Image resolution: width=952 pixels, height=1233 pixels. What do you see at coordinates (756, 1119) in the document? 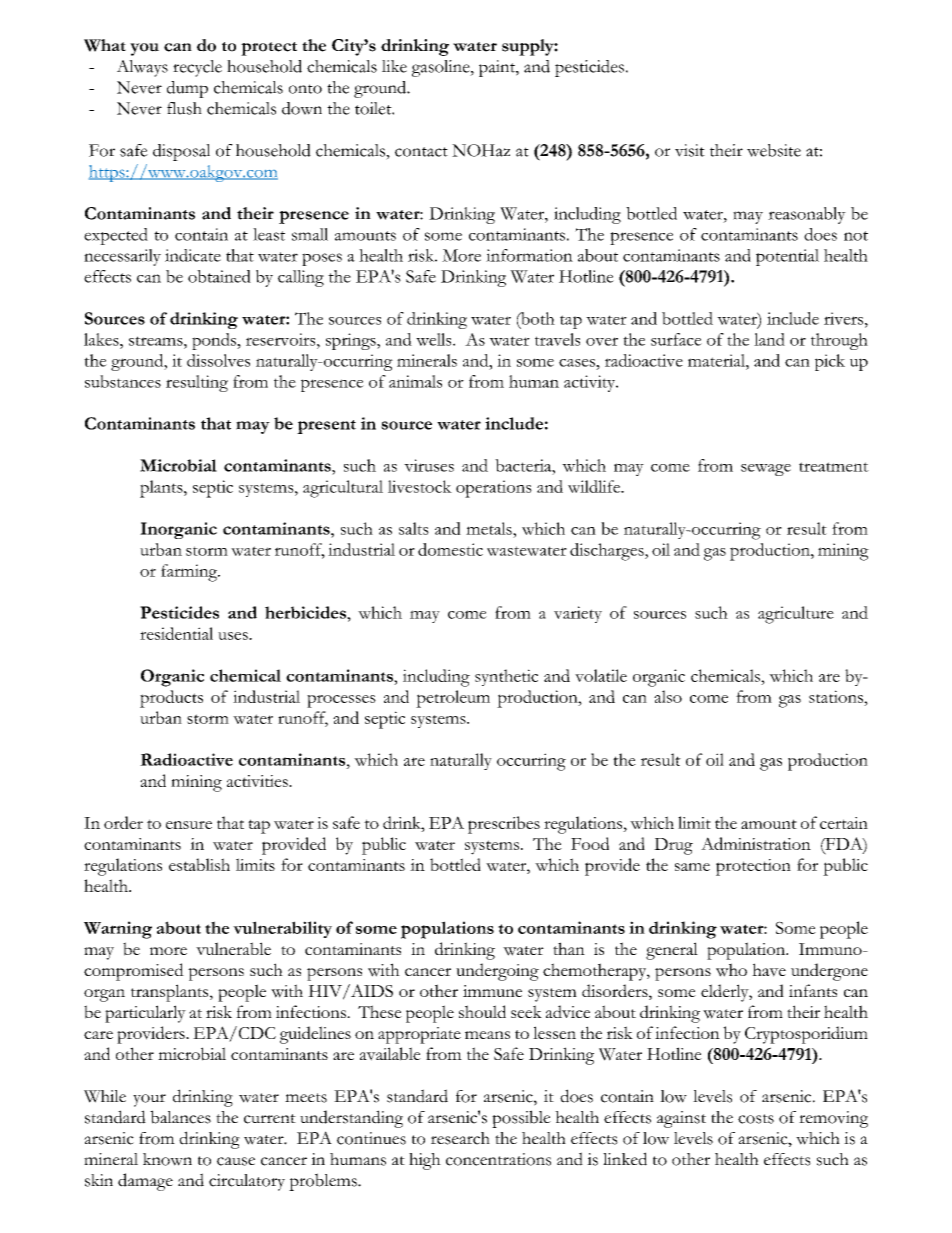
I see `costs` at bounding box center [756, 1119].
